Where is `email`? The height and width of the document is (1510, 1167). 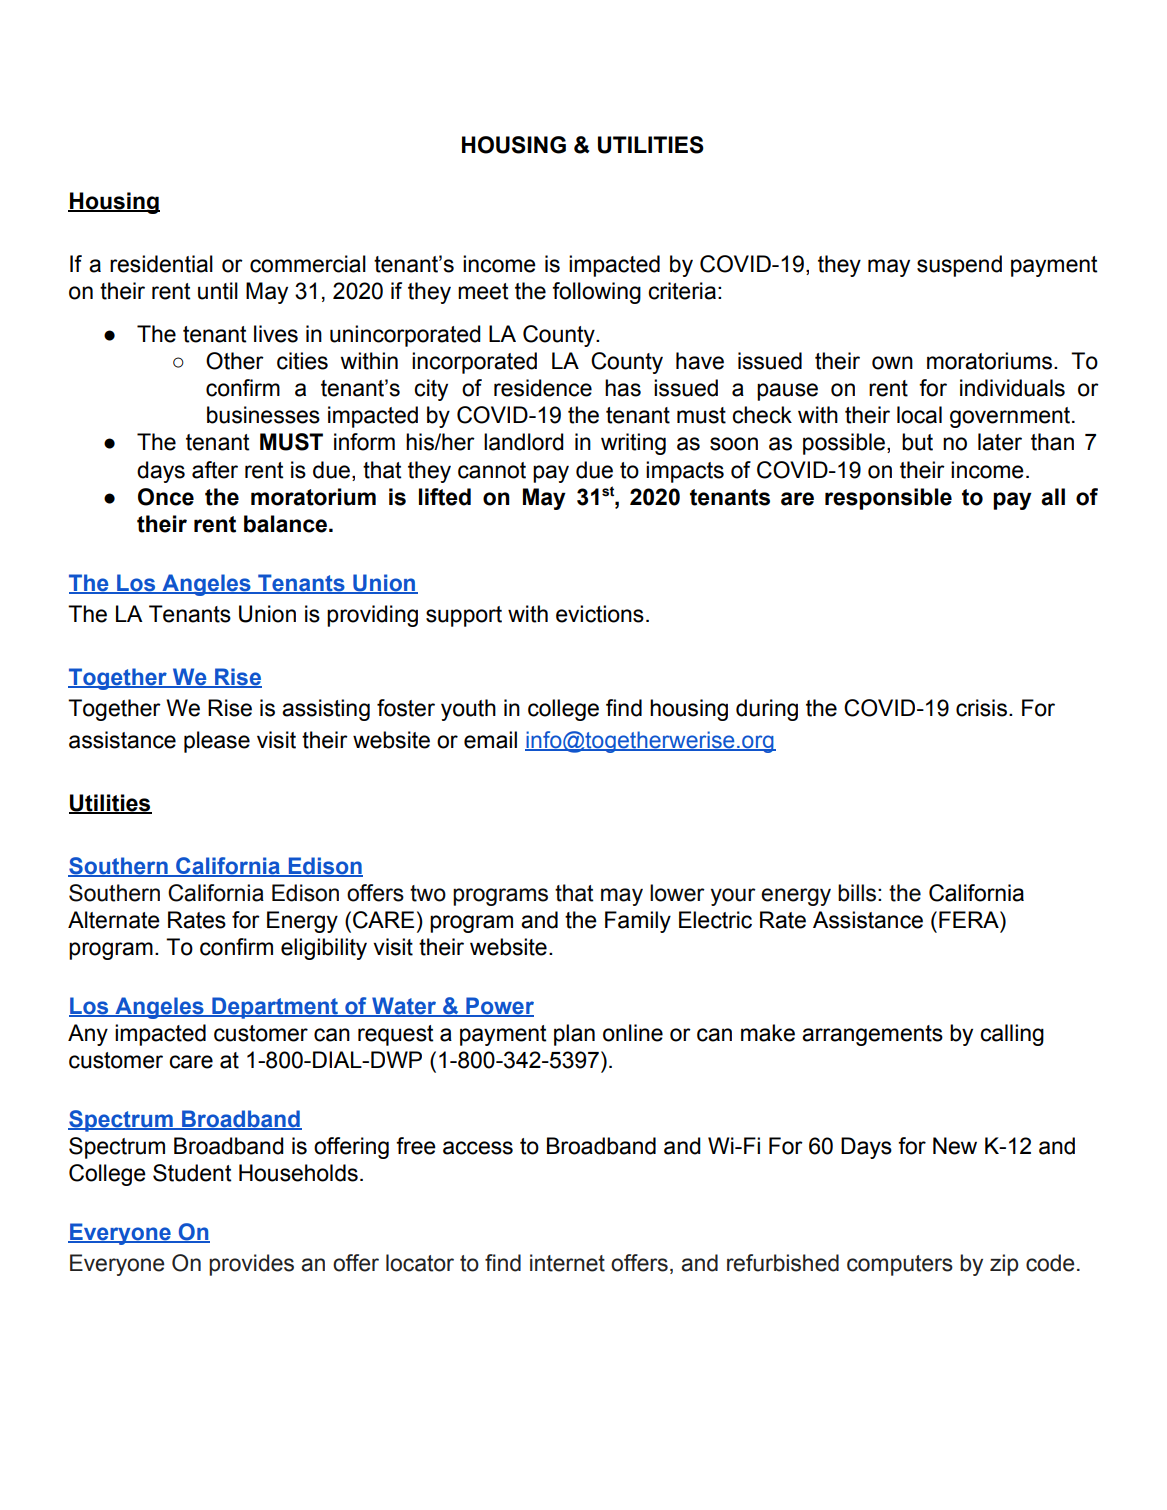
email is located at coordinates (490, 740).
